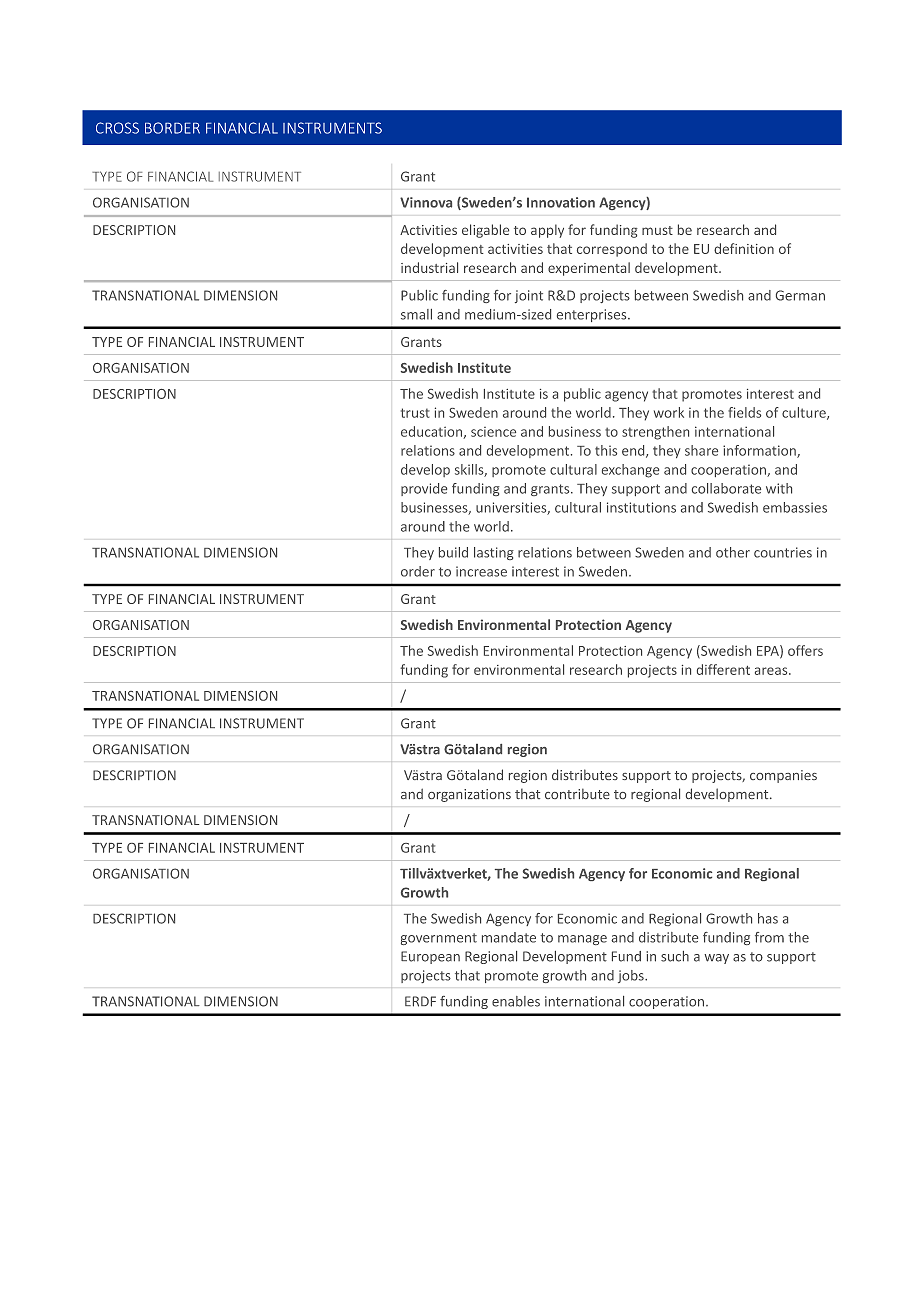  Describe the element at coordinates (783, 776) in the document. I see `companies` at that location.
